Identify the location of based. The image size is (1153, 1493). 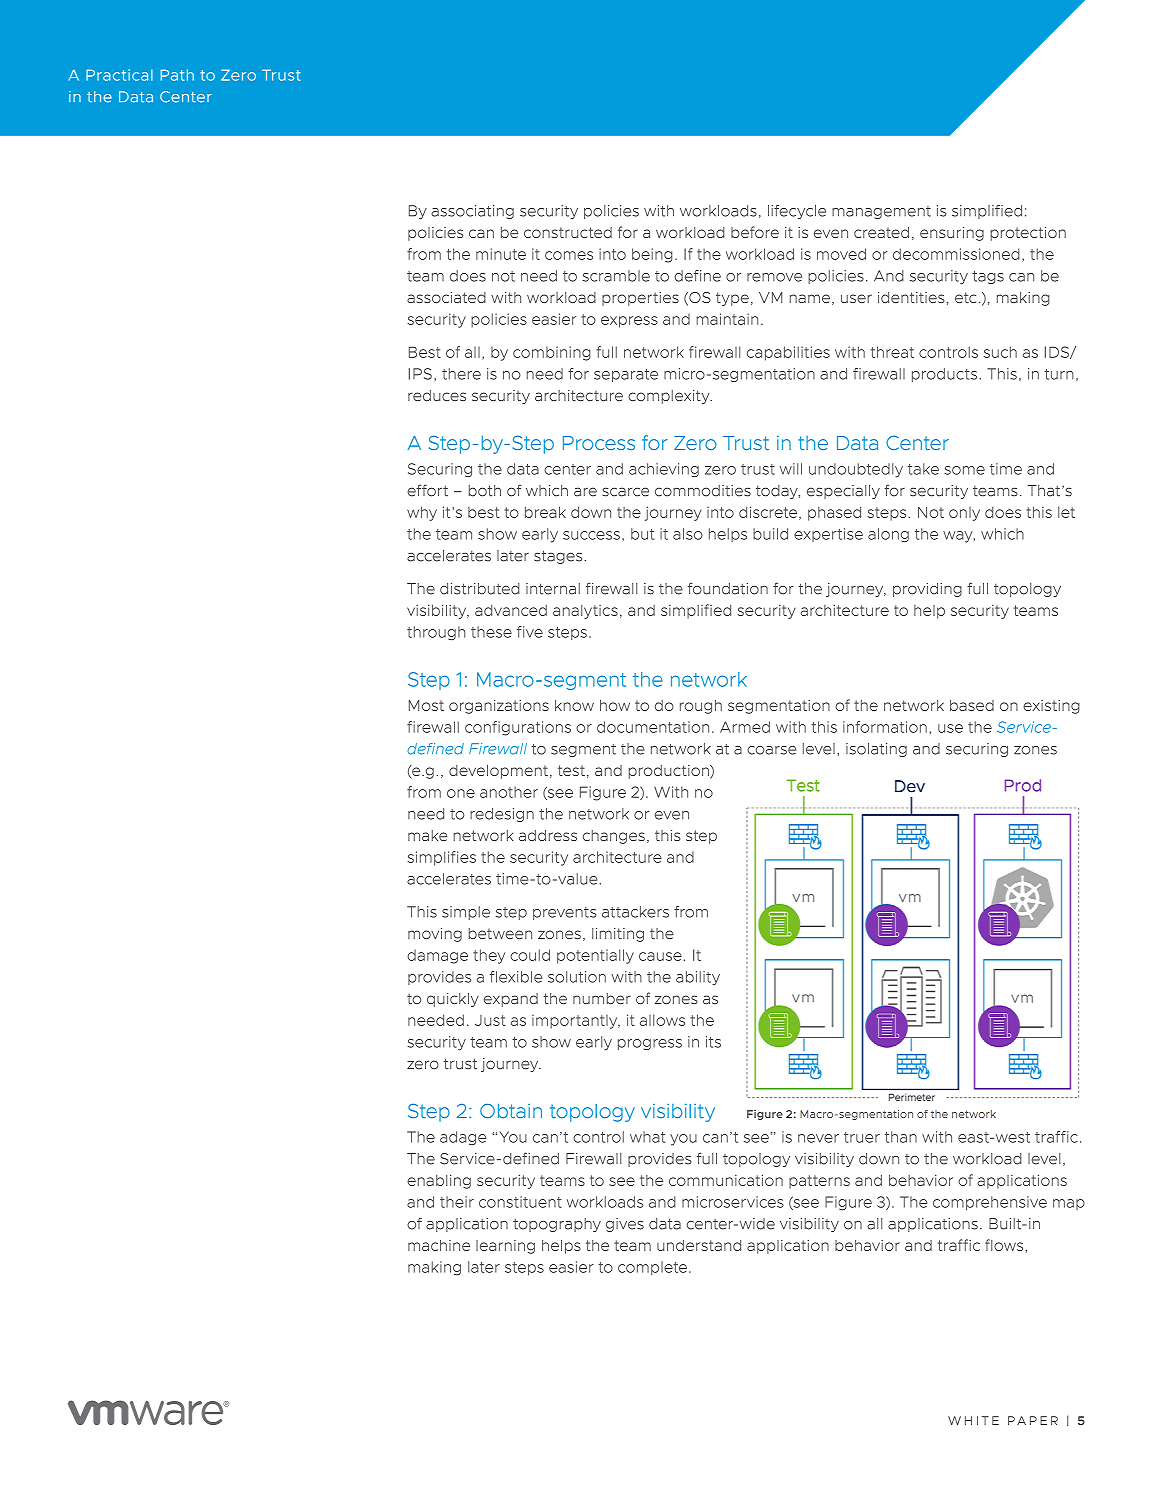
(972, 705).
